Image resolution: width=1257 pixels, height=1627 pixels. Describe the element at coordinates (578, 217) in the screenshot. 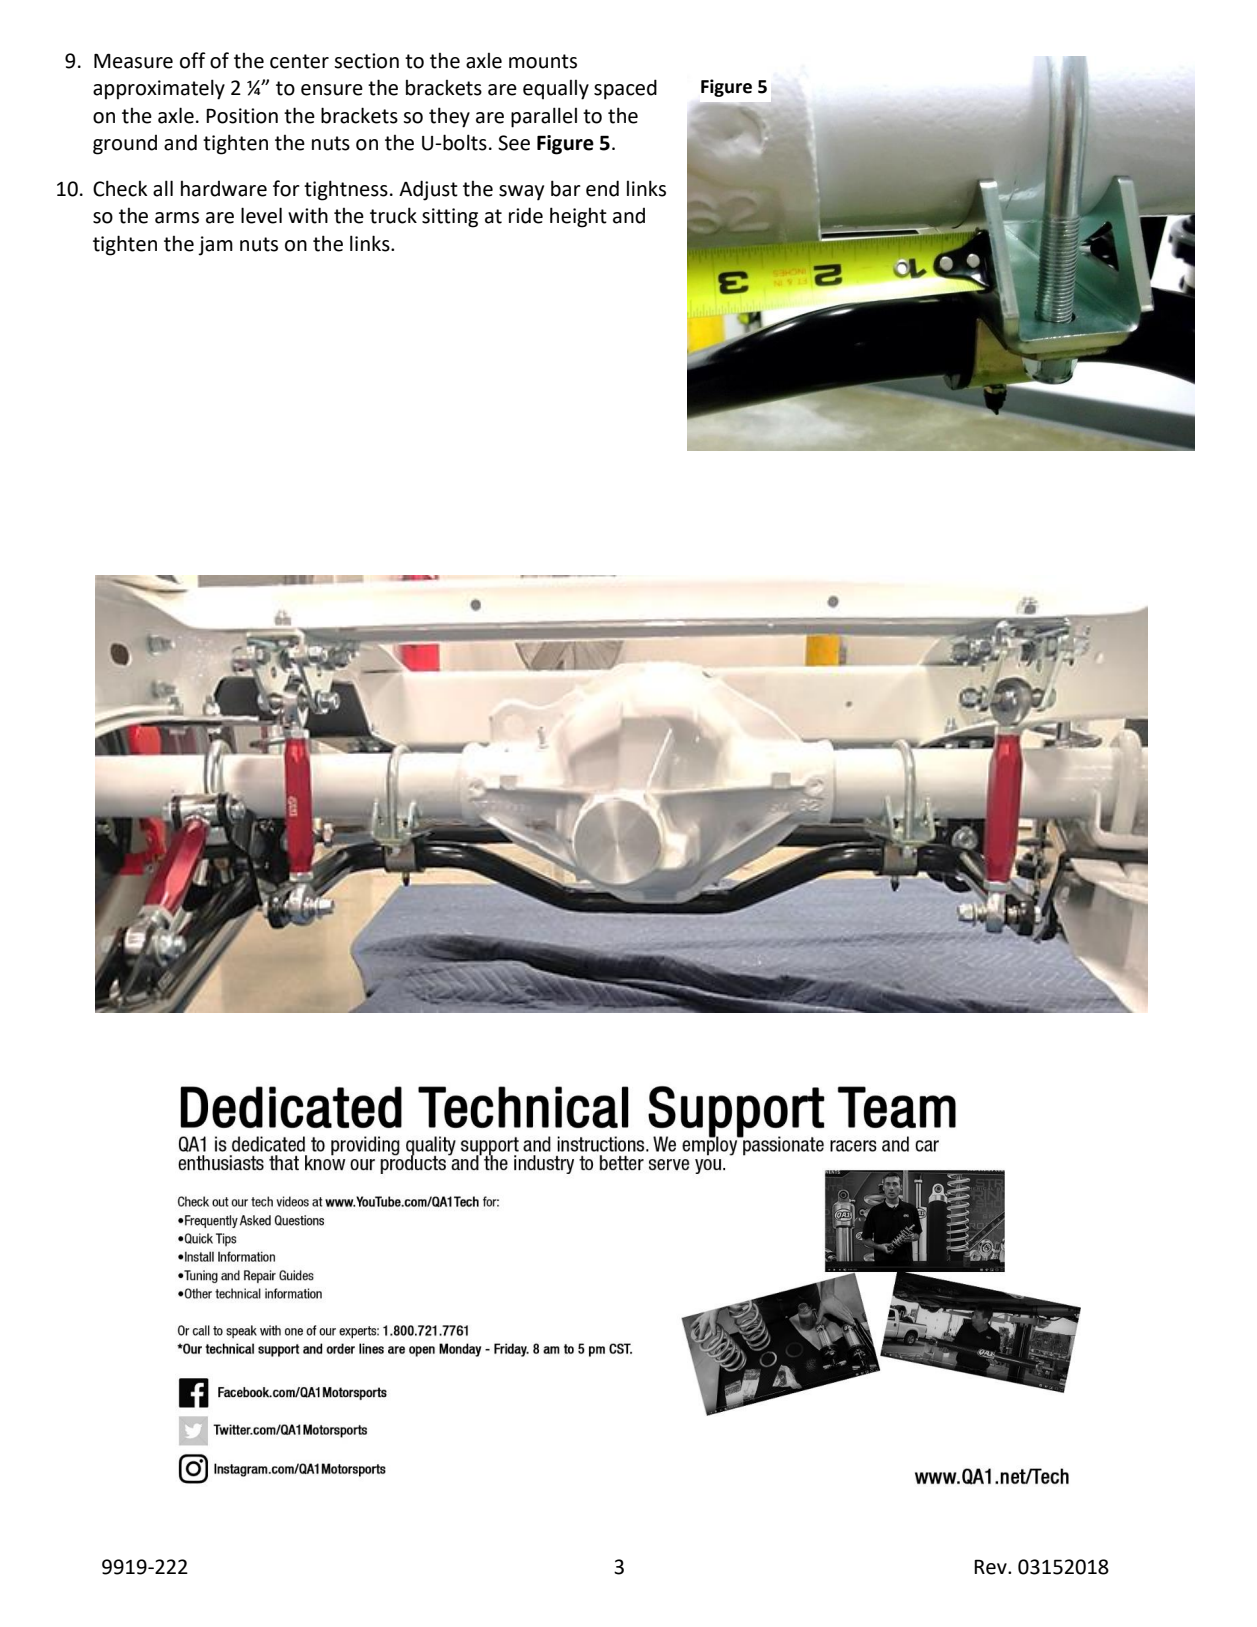

I see `height` at that location.
